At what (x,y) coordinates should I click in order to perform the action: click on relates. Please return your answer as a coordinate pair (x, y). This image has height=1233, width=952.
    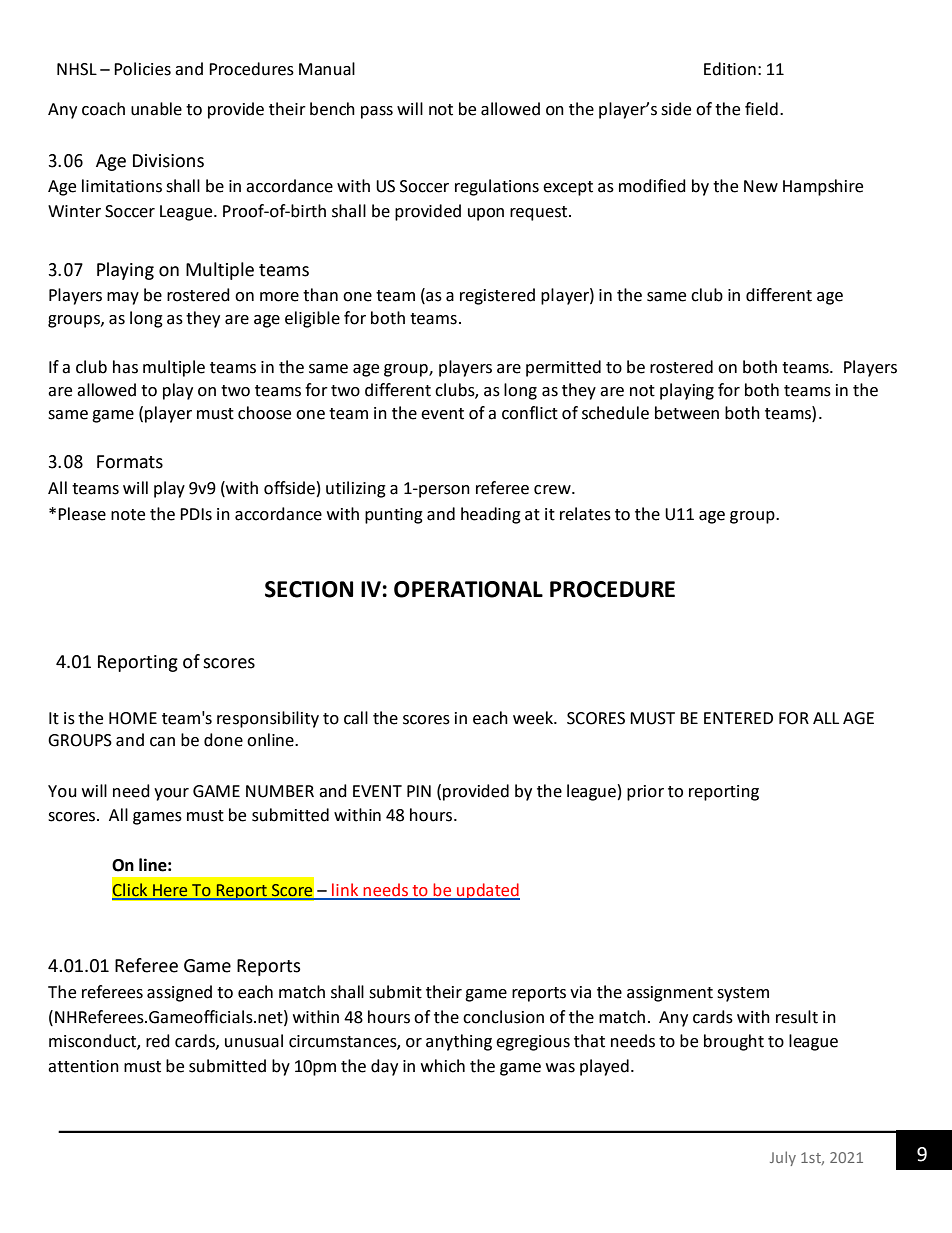
    Looking at the image, I should click on (585, 514).
